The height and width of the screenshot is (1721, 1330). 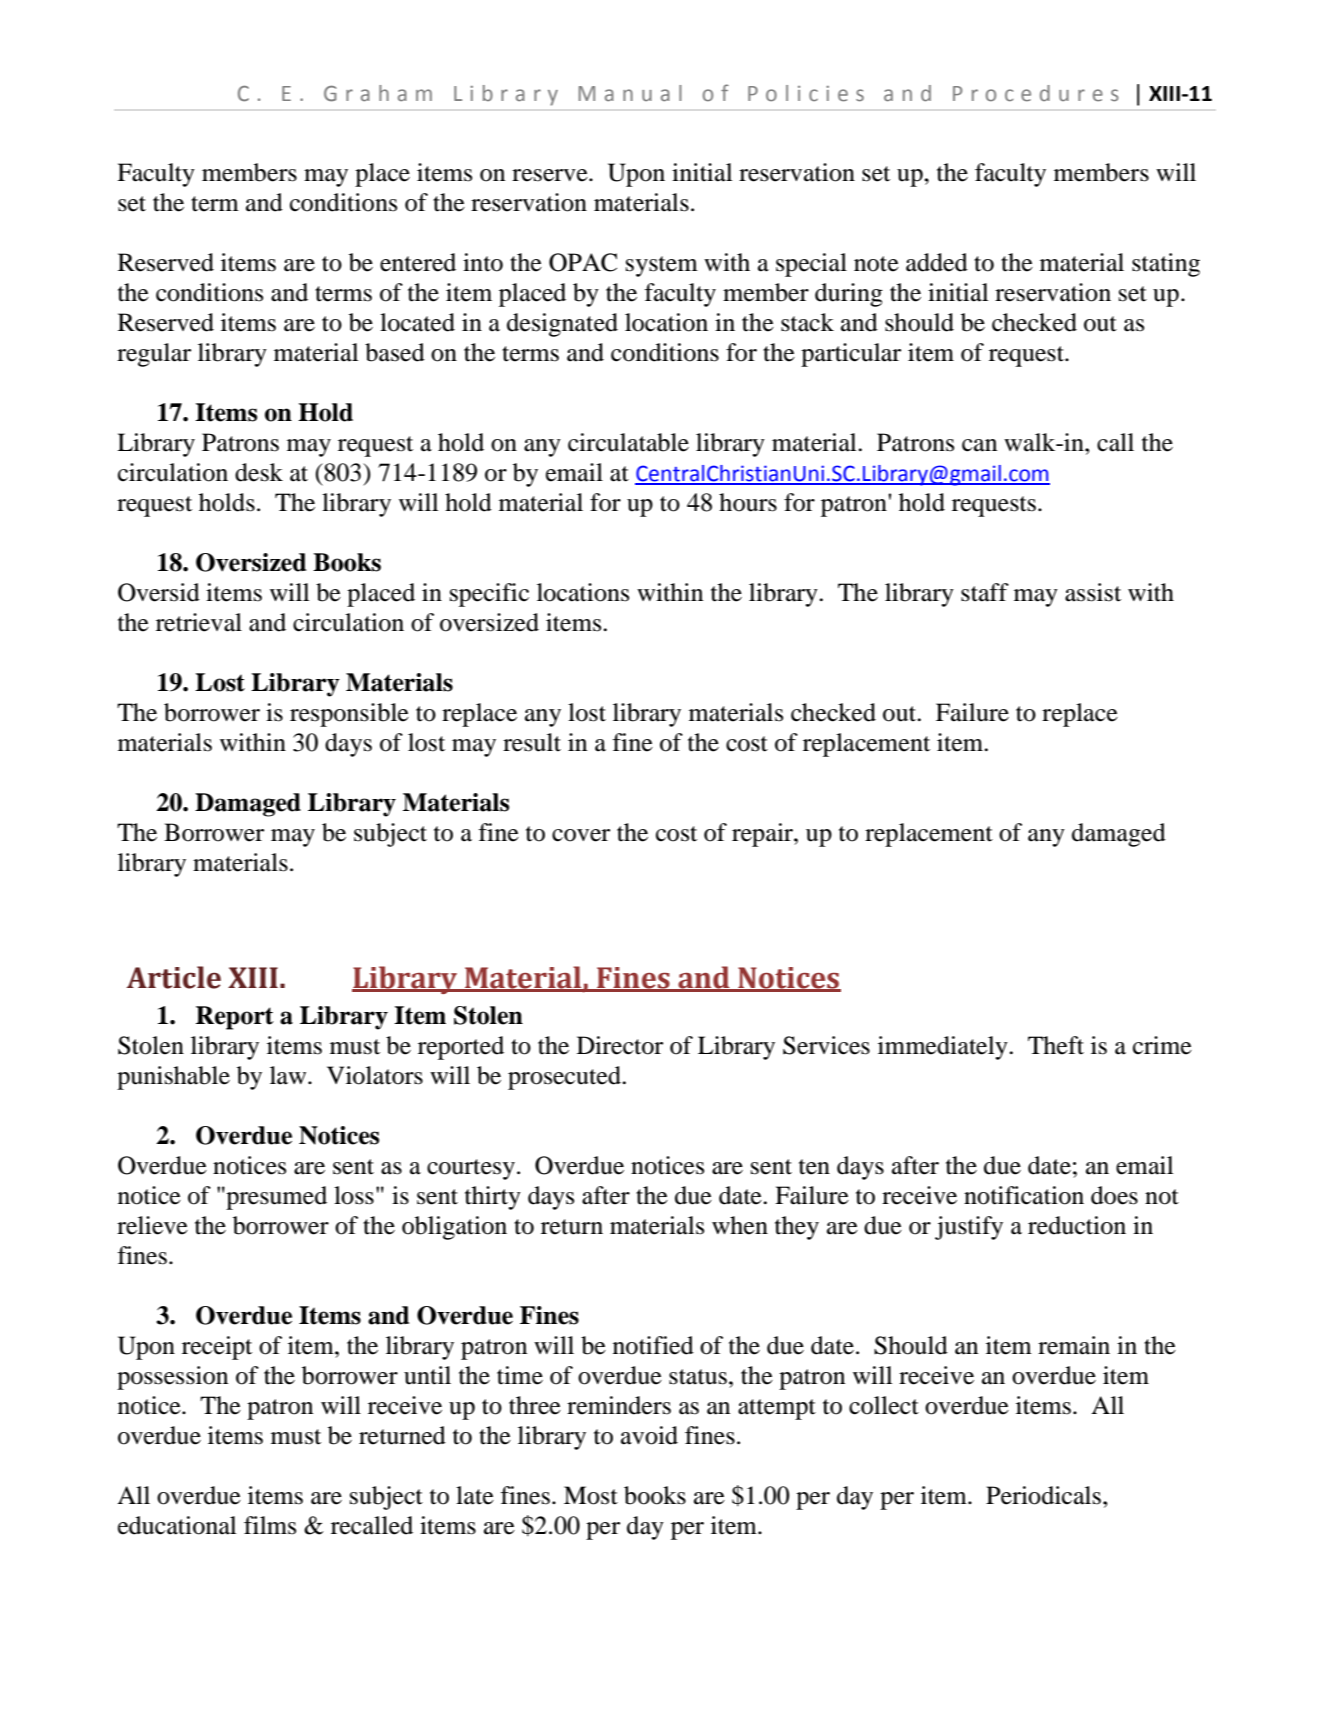 I want to click on system, so click(x=662, y=266).
